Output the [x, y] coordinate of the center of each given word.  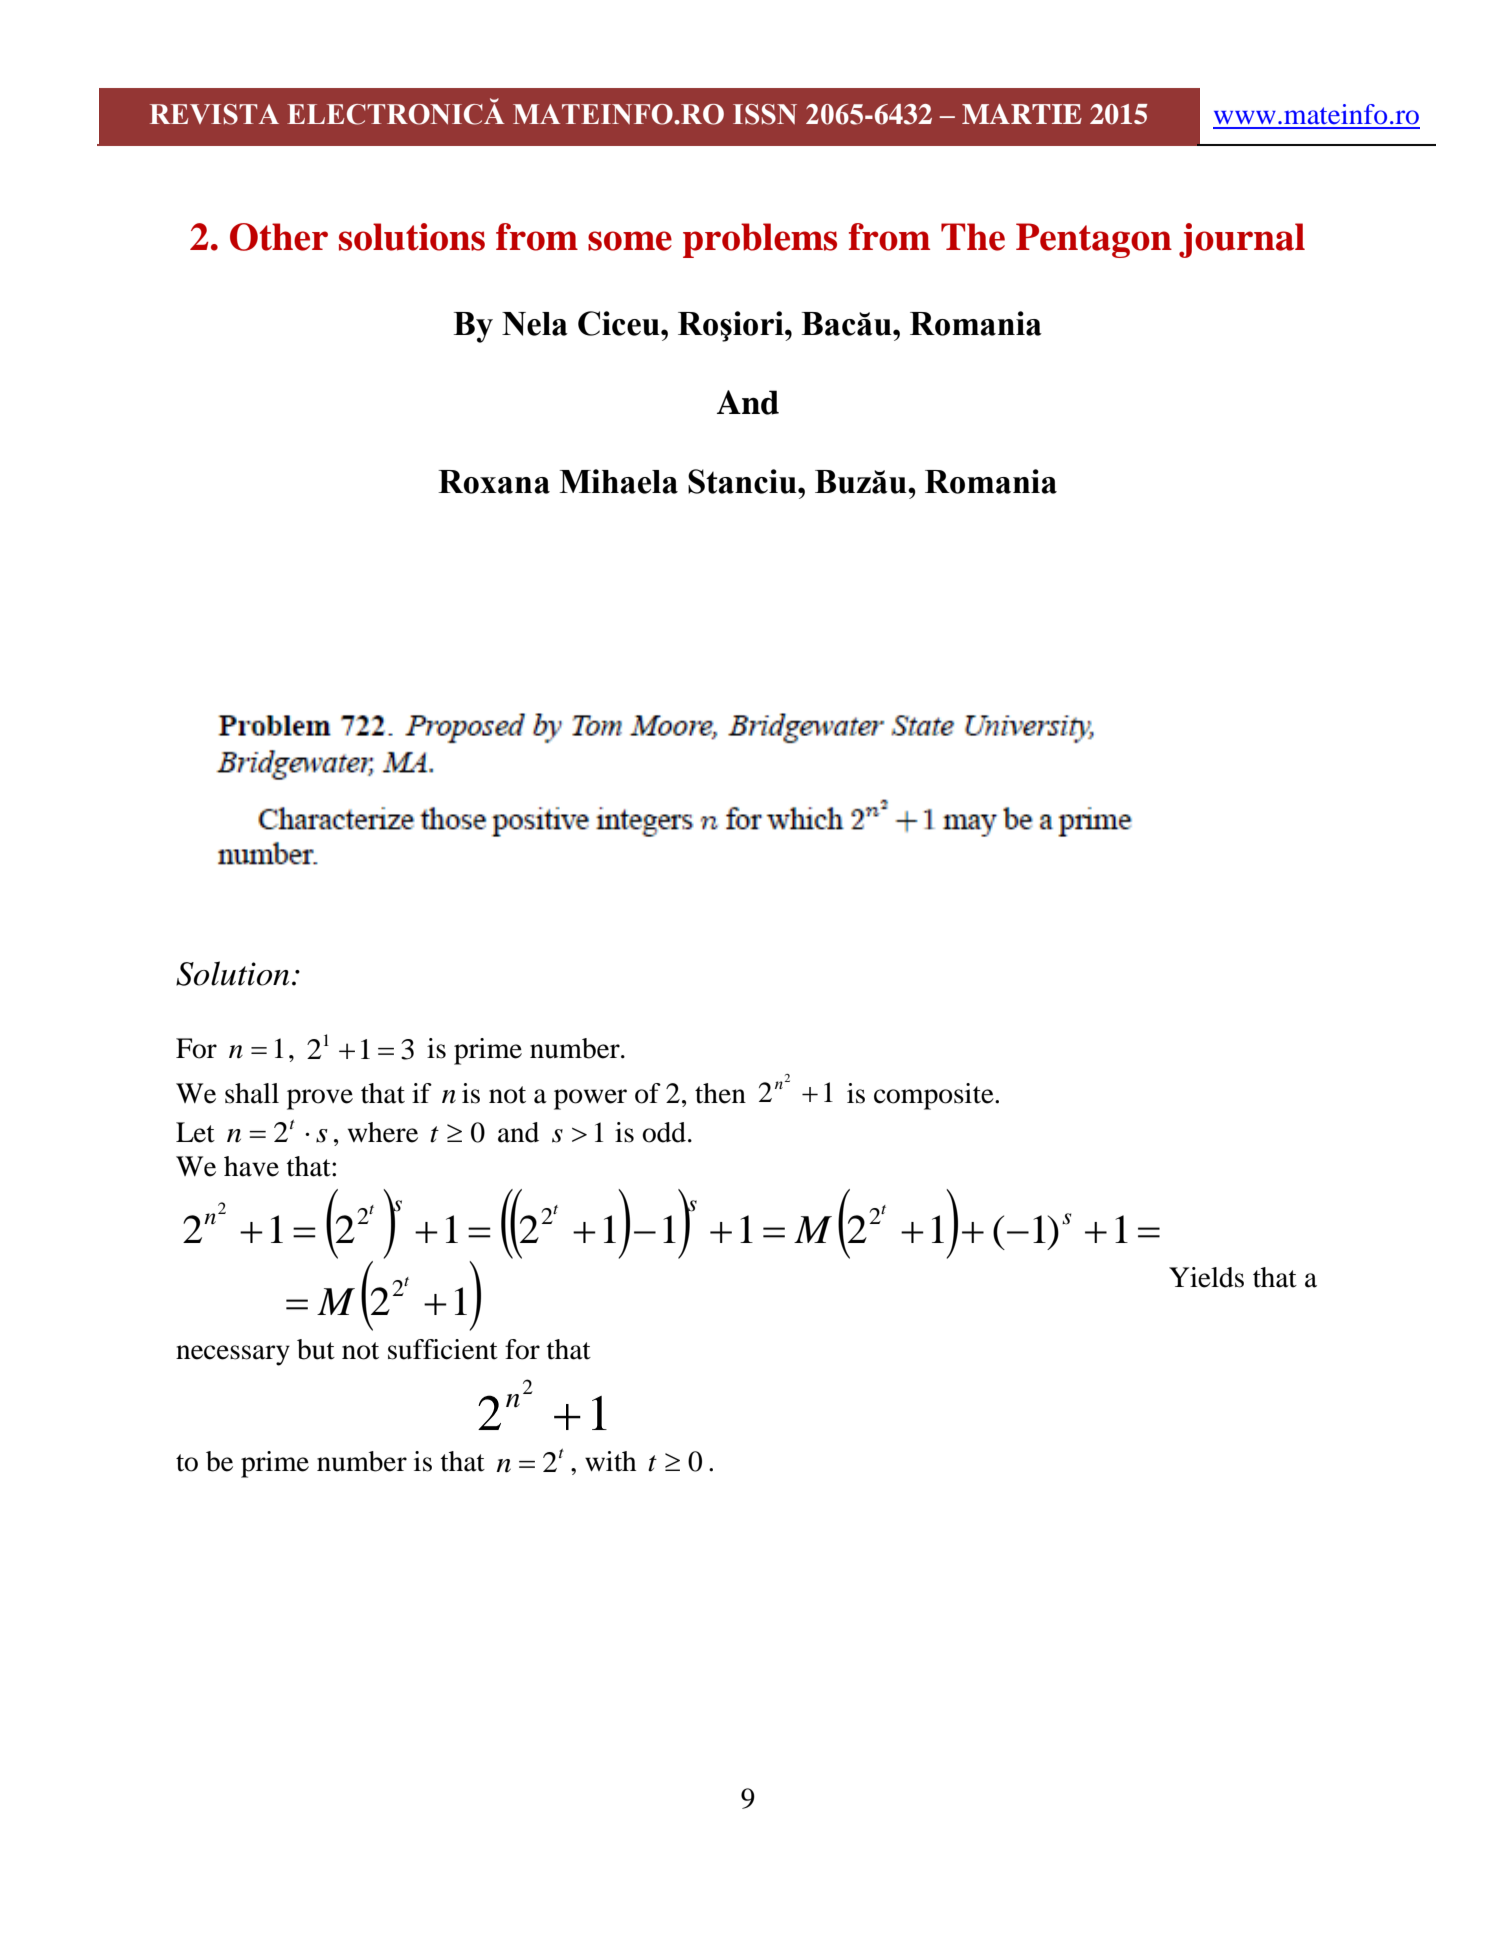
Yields [1206, 1277]
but [316, 1349]
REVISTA [214, 114]
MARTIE [1022, 114]
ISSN [765, 114]
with [610, 1461]
